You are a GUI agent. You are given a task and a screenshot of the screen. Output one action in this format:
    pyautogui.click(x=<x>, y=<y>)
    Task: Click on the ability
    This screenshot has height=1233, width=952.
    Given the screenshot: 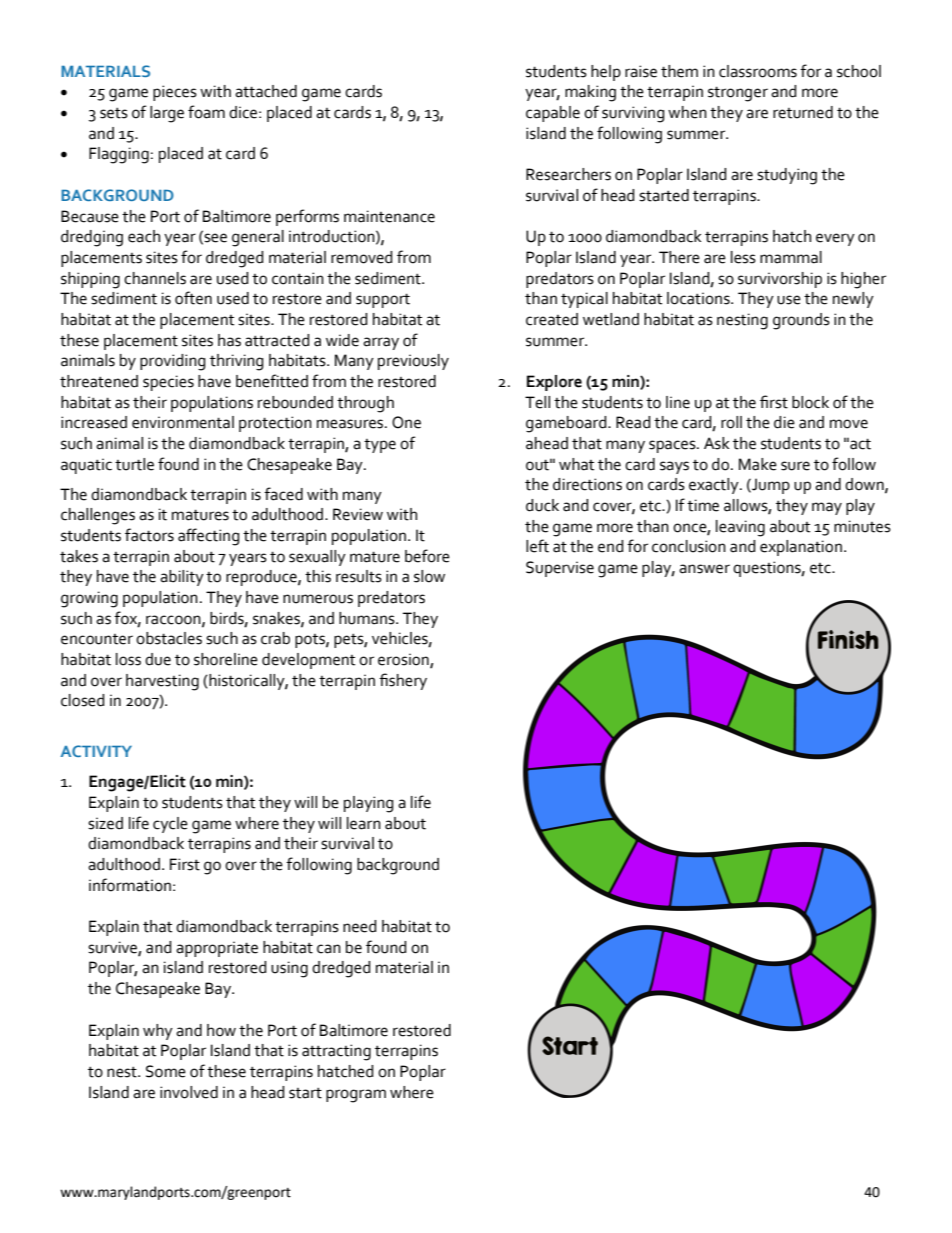 What is the action you would take?
    pyautogui.click(x=182, y=578)
